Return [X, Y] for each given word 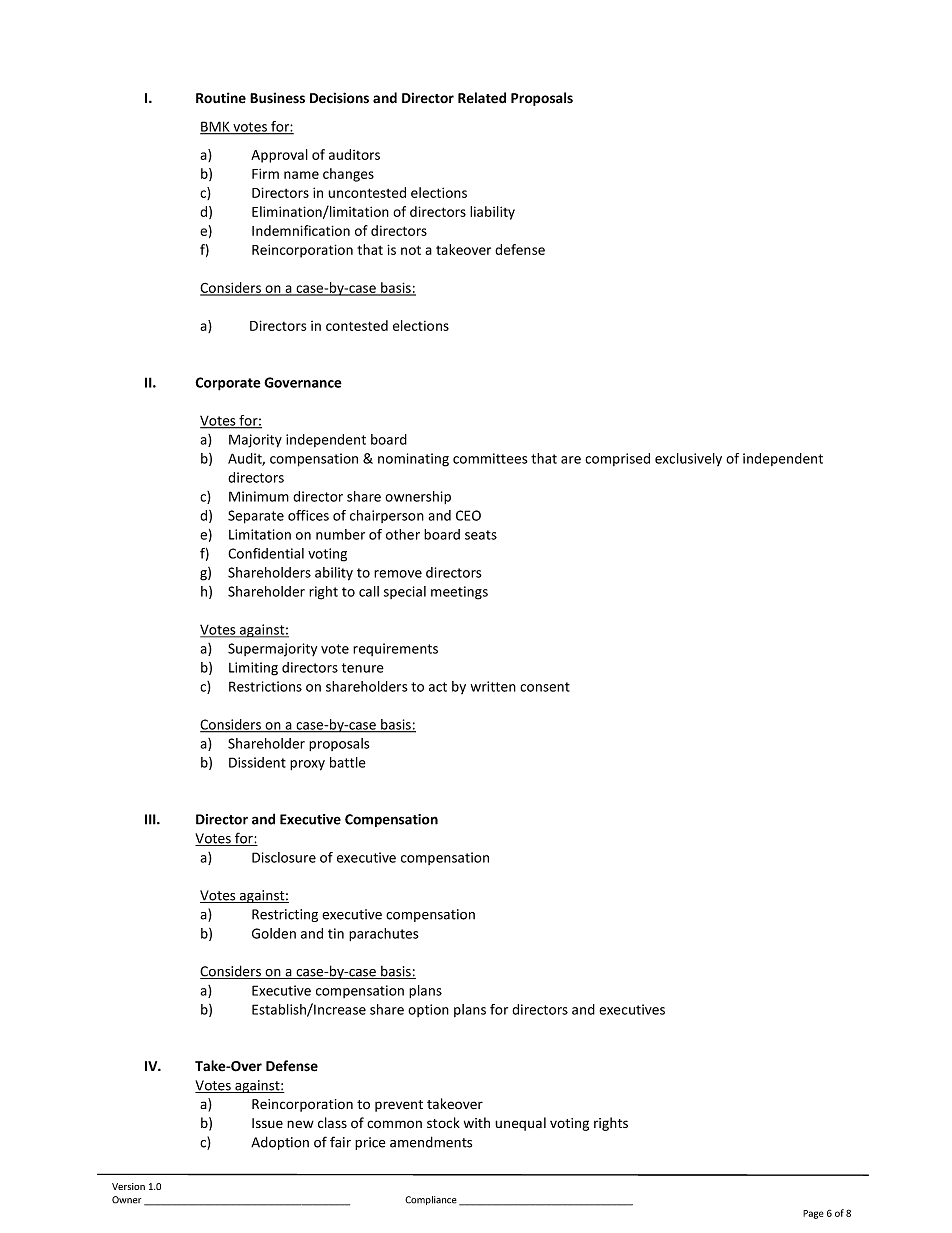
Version [128, 1186]
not [411, 250]
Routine [221, 98]
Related [482, 98]
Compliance [431, 1200]
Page [813, 1214]
